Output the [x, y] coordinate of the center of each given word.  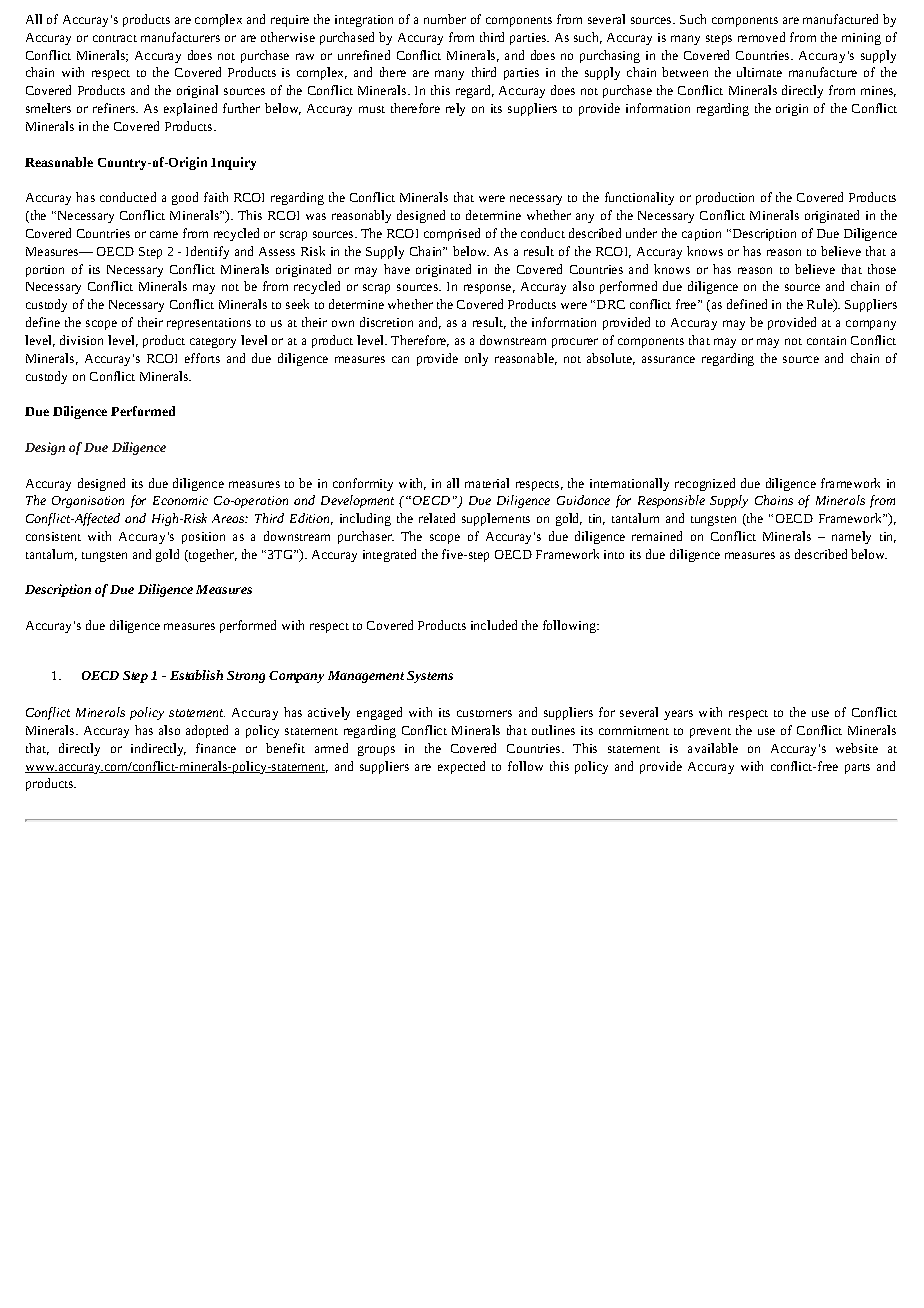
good [185, 198]
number [445, 19]
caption [701, 235]
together [212, 555]
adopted [207, 731]
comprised [452, 234]
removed [761, 37]
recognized [705, 484]
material [487, 483]
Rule [821, 305]
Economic [180, 500]
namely [851, 537]
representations [209, 324]
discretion [386, 322]
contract [115, 38]
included [494, 625]
